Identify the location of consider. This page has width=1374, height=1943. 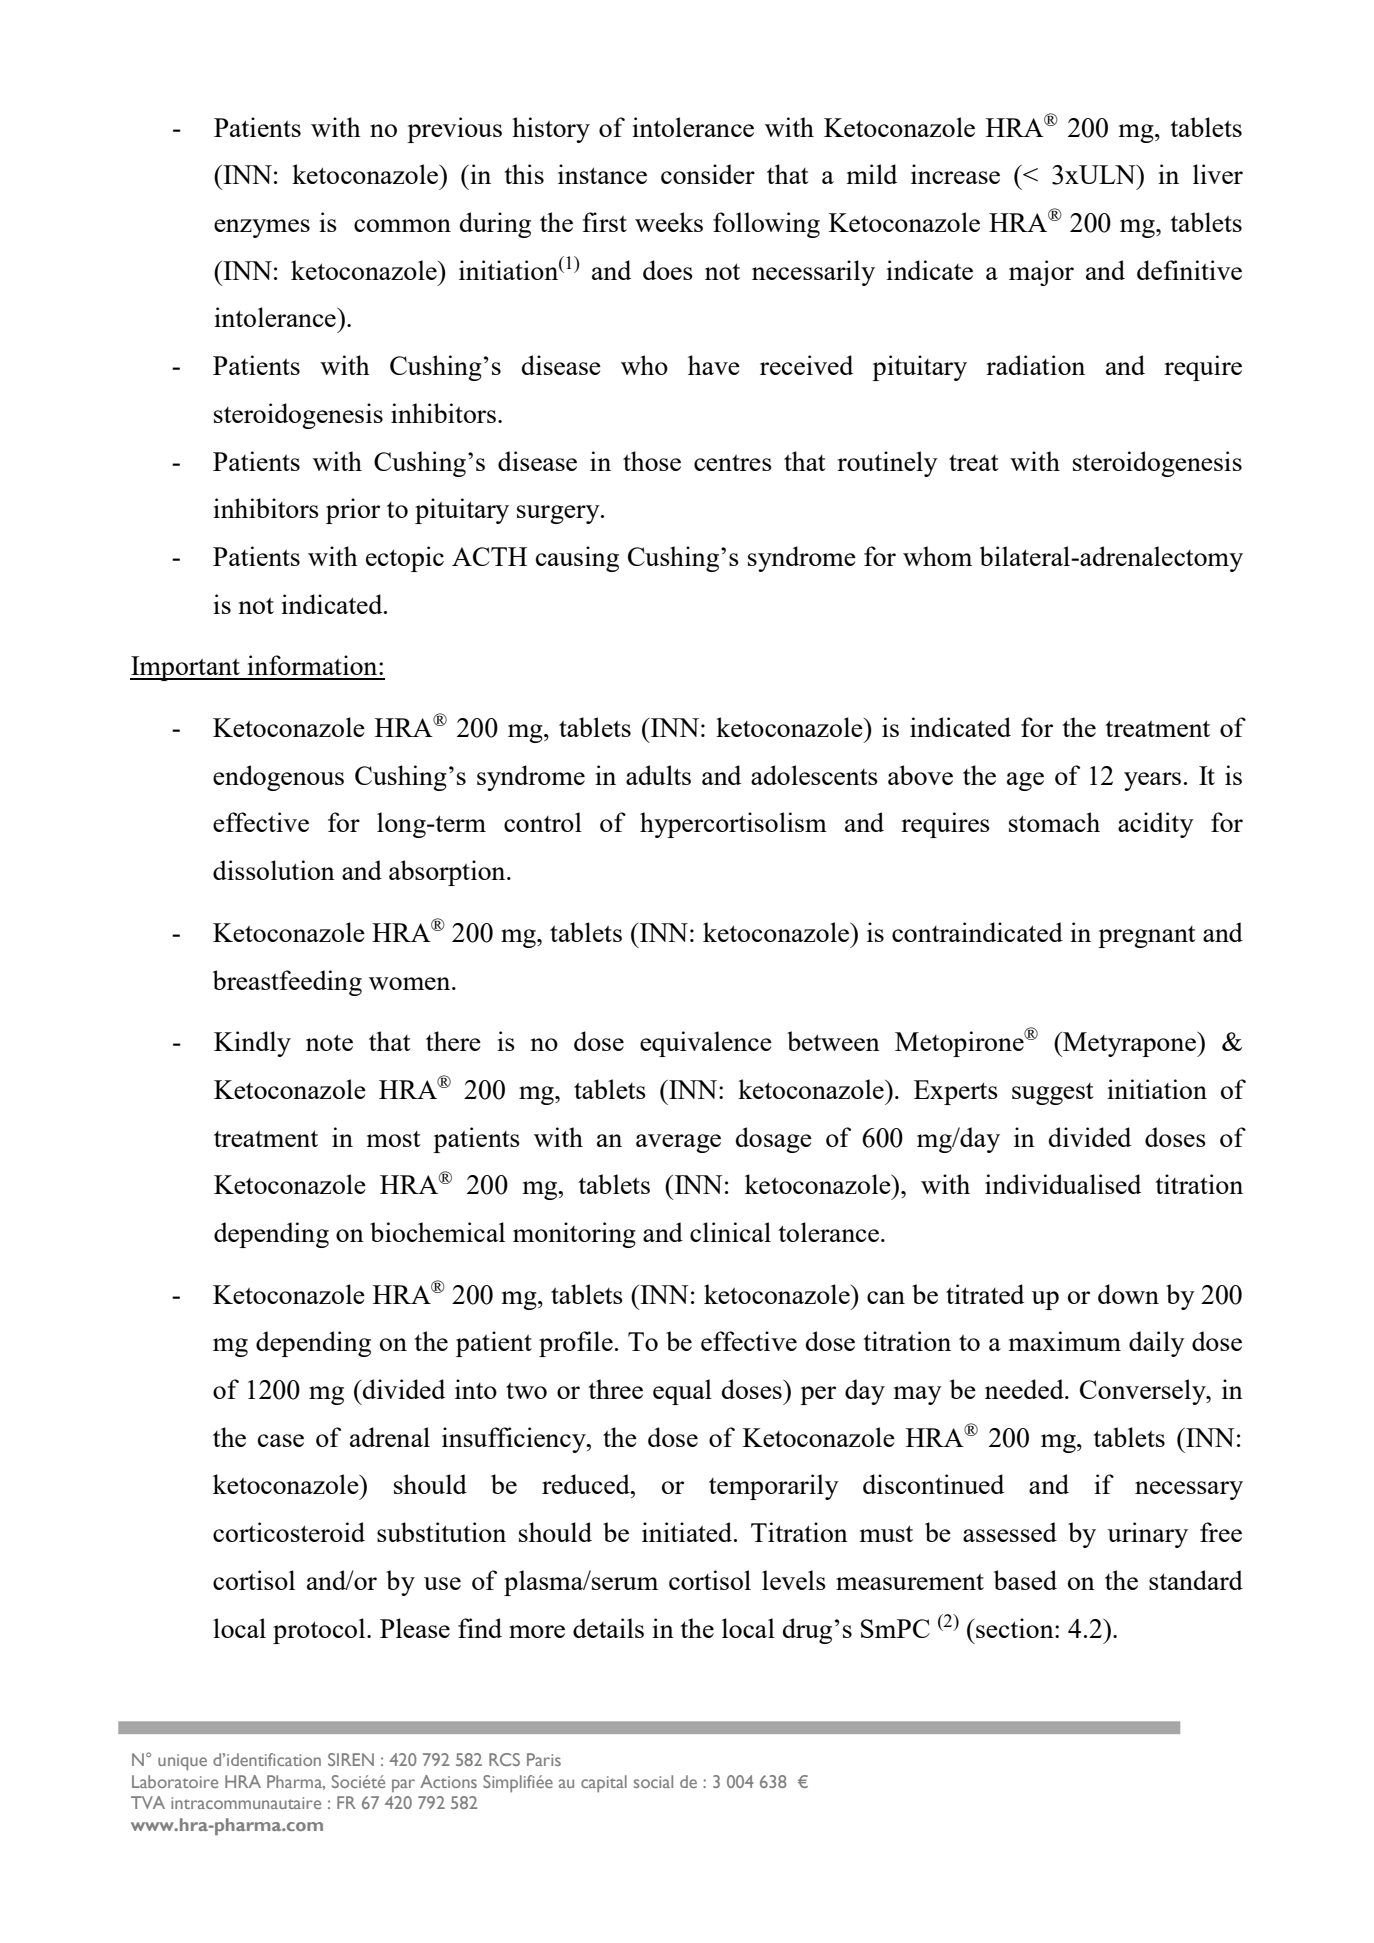
(708, 174).
